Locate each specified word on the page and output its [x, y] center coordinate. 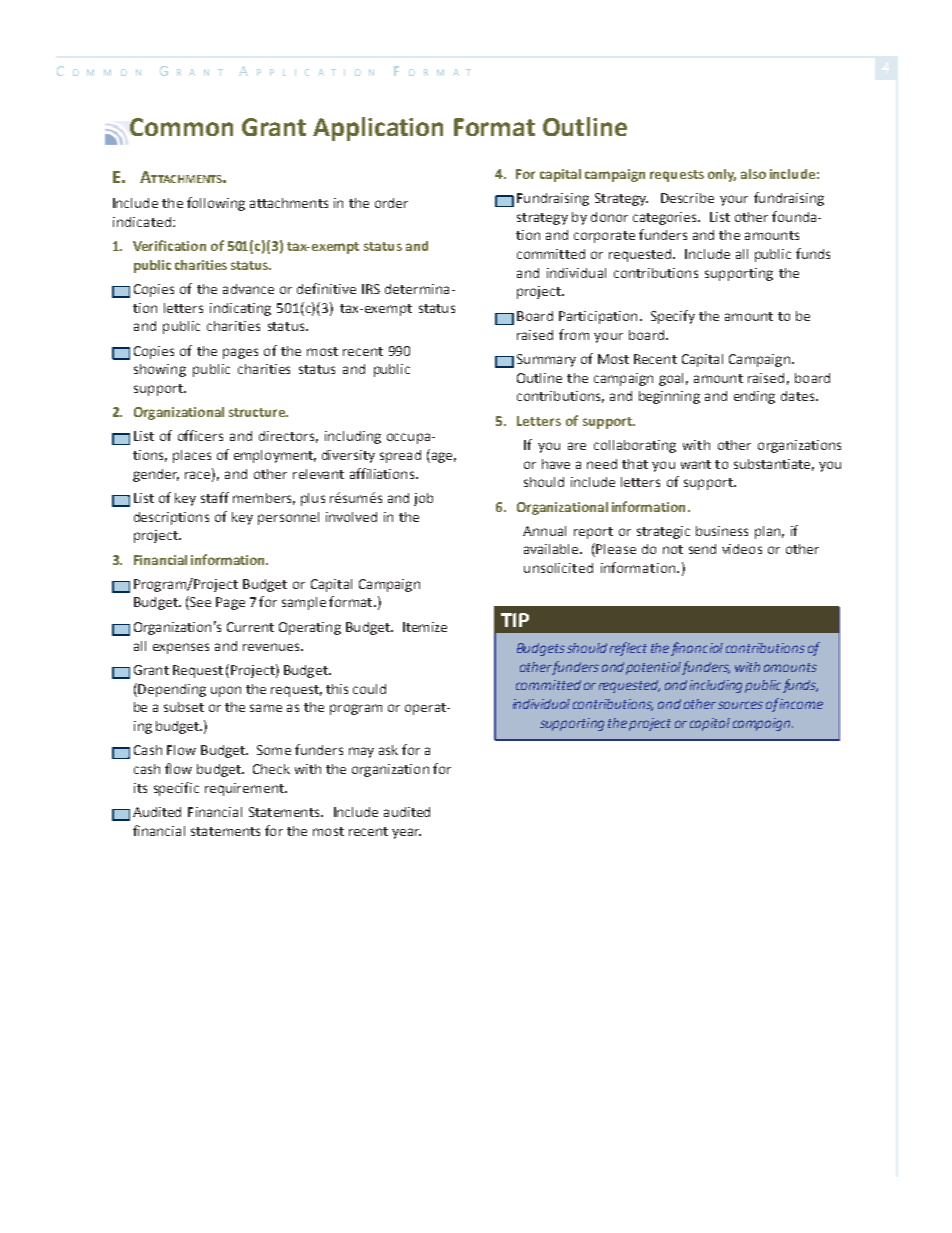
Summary [546, 360]
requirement [245, 789]
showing [160, 370]
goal [671, 379]
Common [181, 127]
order [391, 203]
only [722, 175]
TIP [515, 620]
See [199, 603]
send [702, 549]
